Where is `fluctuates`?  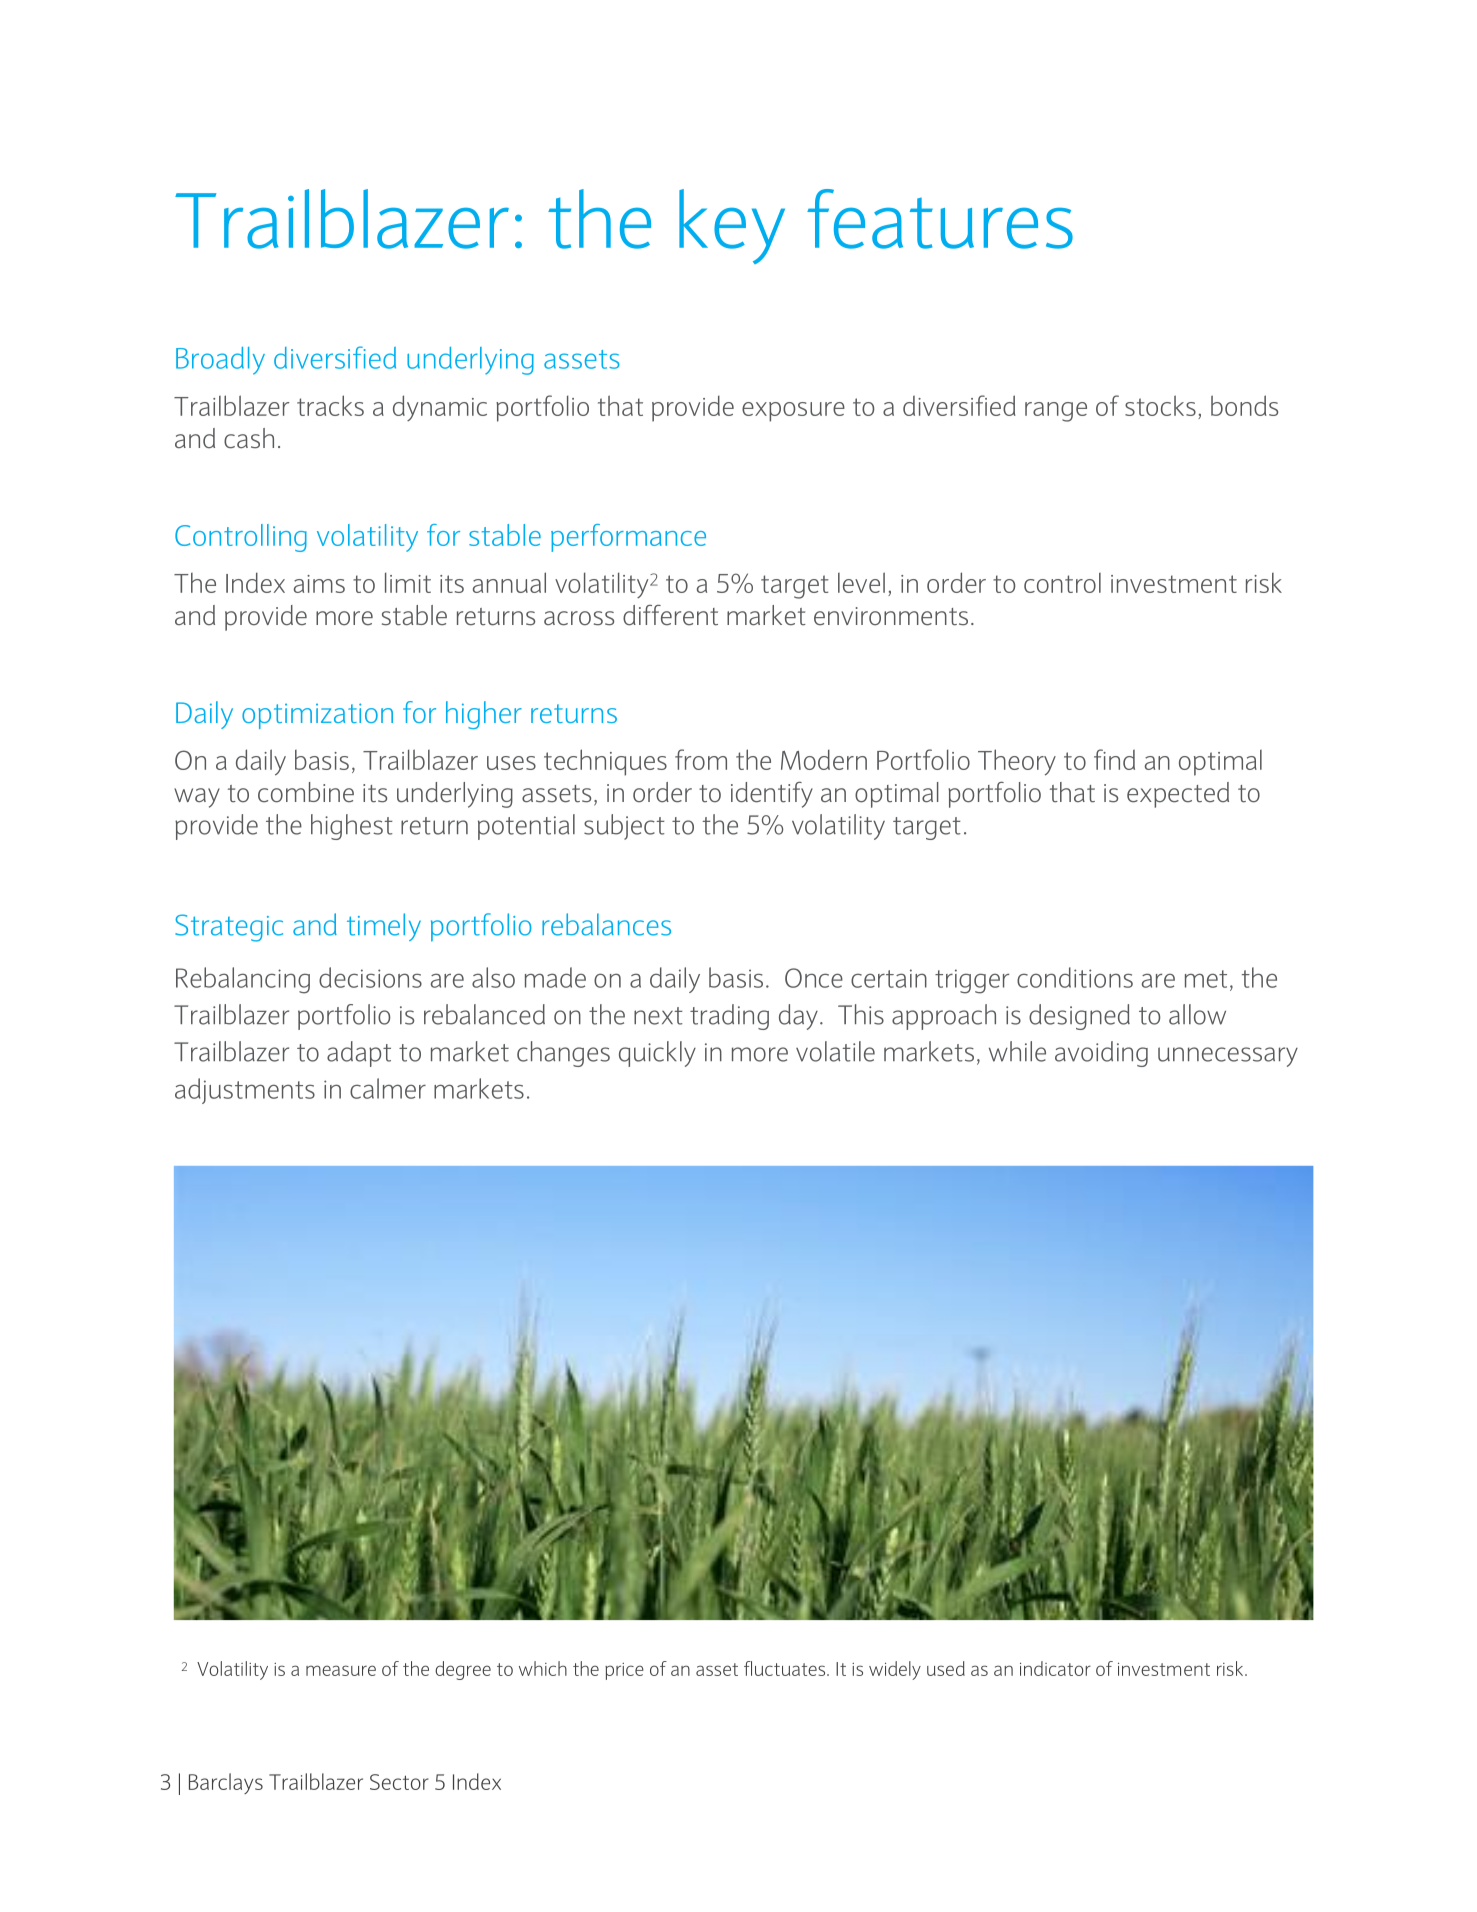
fluctuates is located at coordinates (786, 1668).
